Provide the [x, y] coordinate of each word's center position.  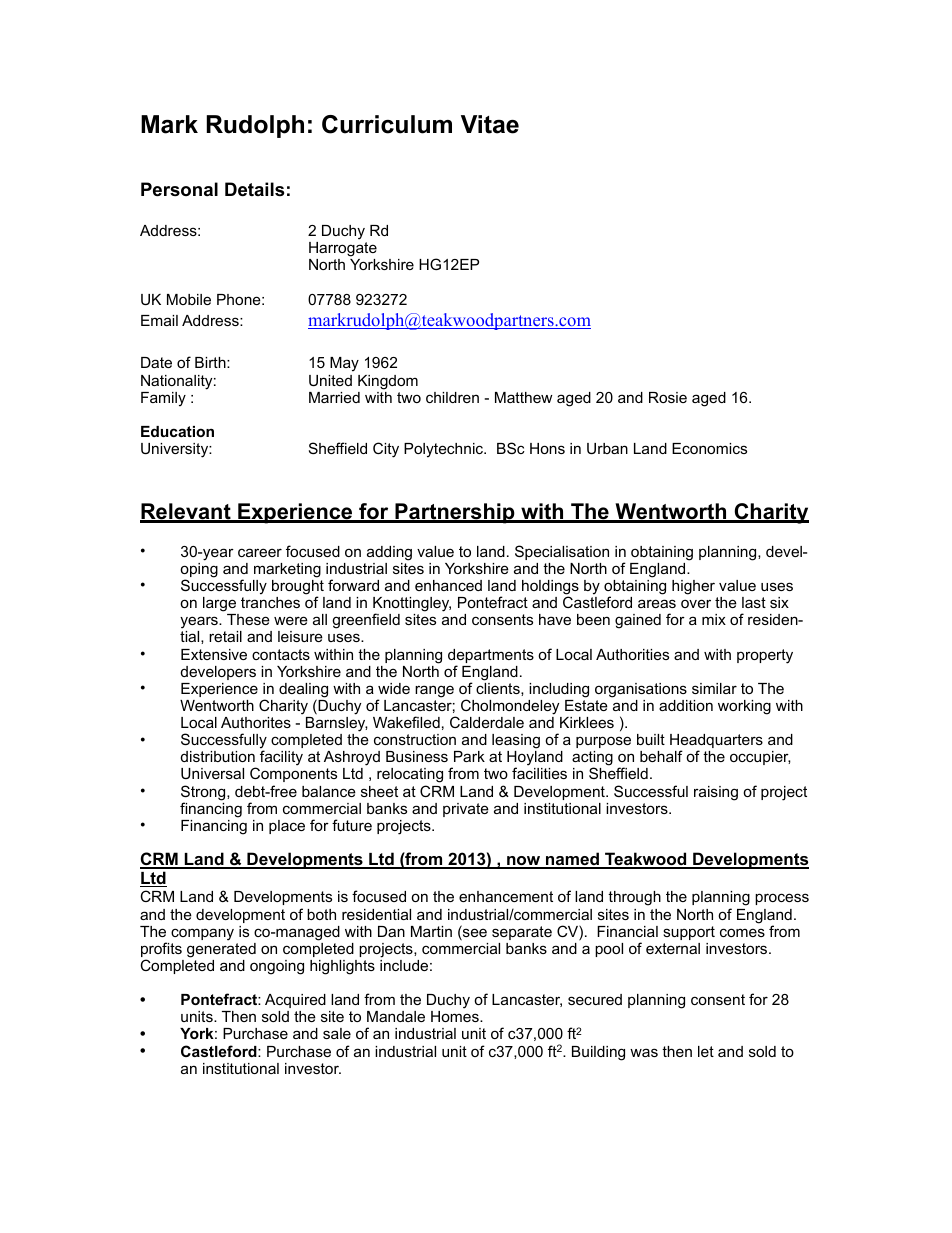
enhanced [448, 585]
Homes [456, 1016]
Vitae [490, 124]
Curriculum [387, 124]
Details [254, 189]
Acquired [295, 1001]
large [219, 604]
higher [693, 587]
